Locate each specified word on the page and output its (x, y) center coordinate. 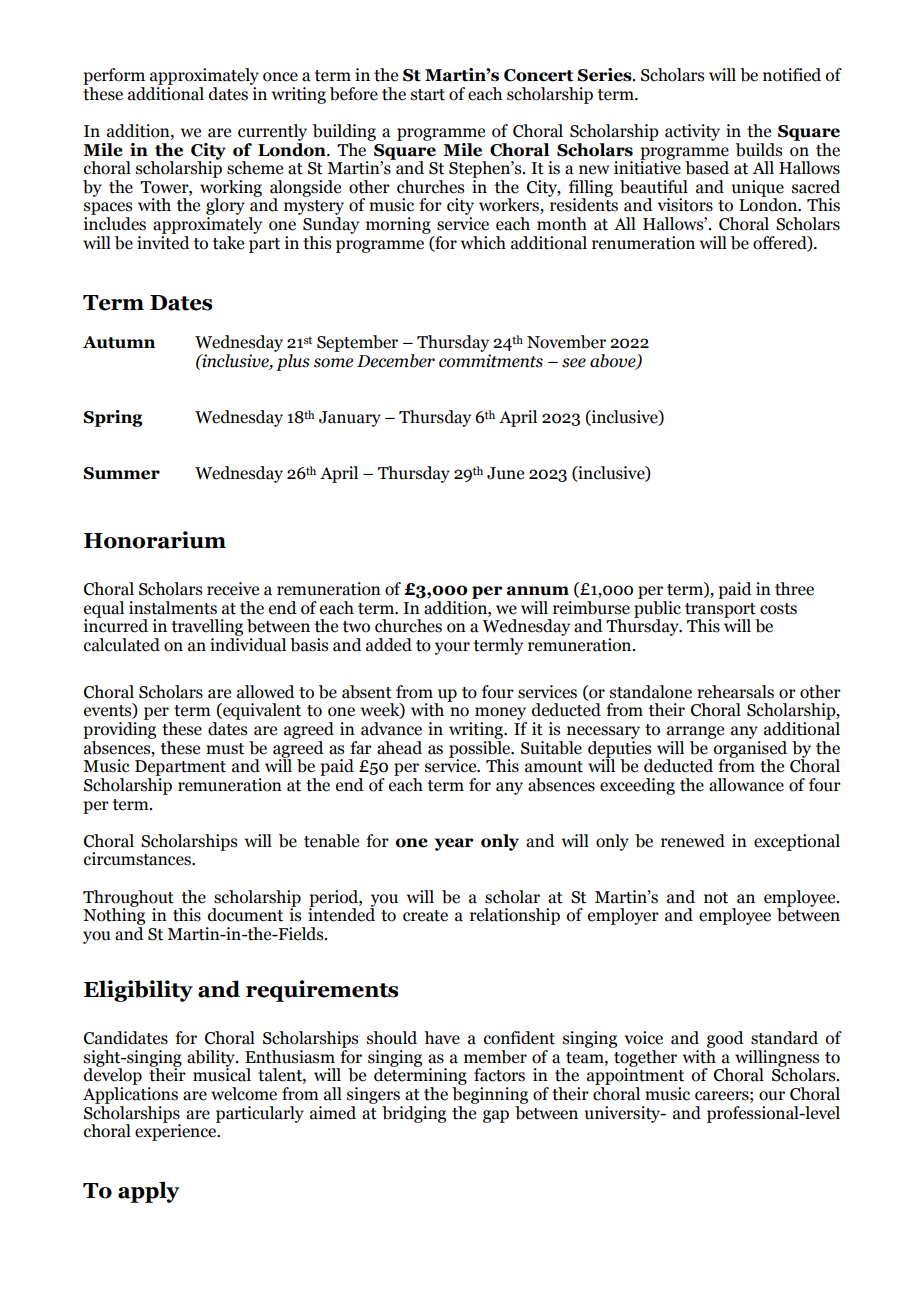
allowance (746, 785)
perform (114, 76)
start (428, 95)
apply (148, 1192)
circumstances (138, 859)
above (614, 362)
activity (692, 132)
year (454, 844)
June (505, 473)
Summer (121, 473)
